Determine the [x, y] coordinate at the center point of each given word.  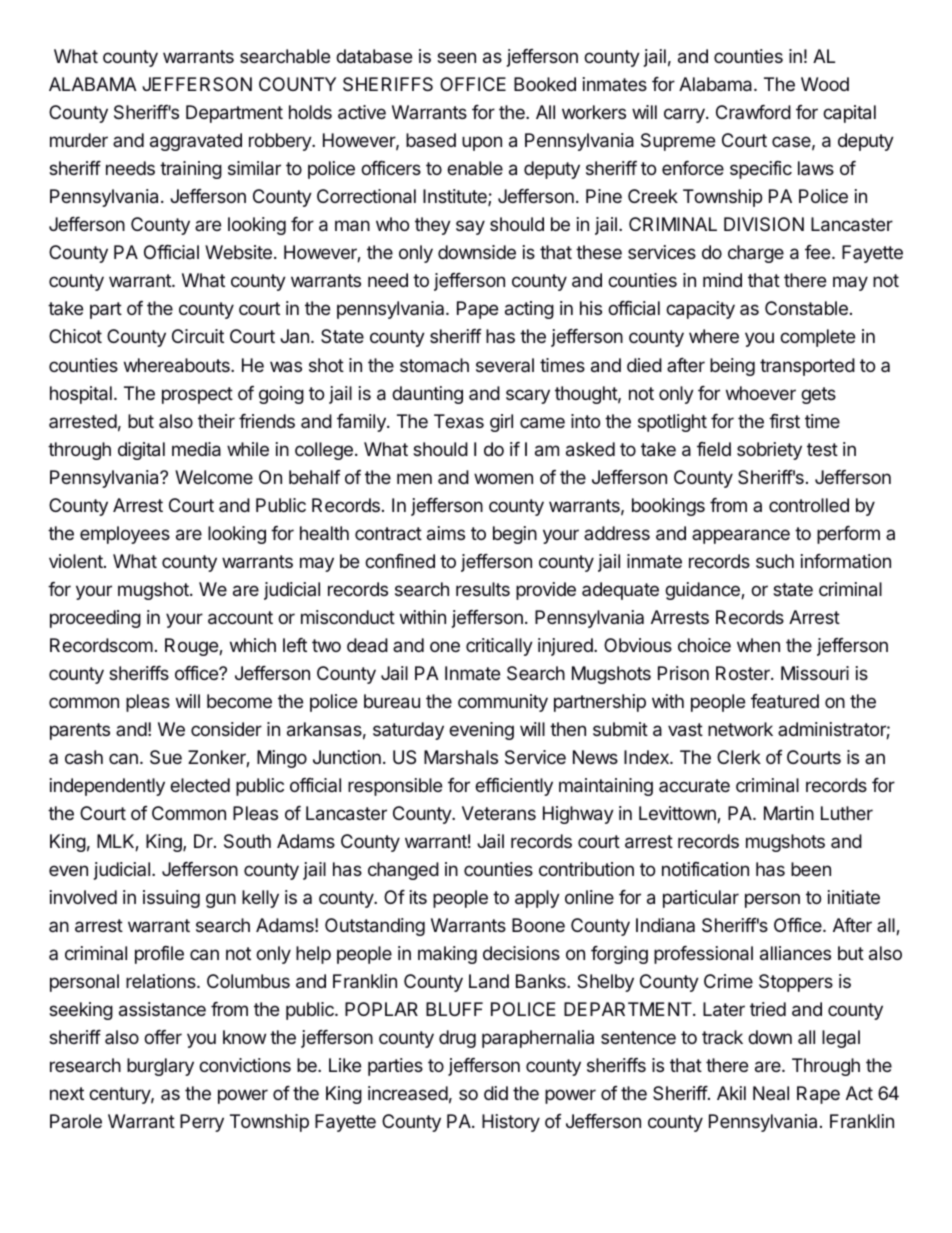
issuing [171, 899]
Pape [477, 310]
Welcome [214, 477]
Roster [744, 673]
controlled [809, 505]
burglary [160, 1067]
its [418, 897]
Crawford [753, 112]
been [811, 869]
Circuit [198, 336]
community [503, 703]
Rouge [192, 647]
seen [456, 57]
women [503, 478]
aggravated [196, 142]
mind [722, 280]
